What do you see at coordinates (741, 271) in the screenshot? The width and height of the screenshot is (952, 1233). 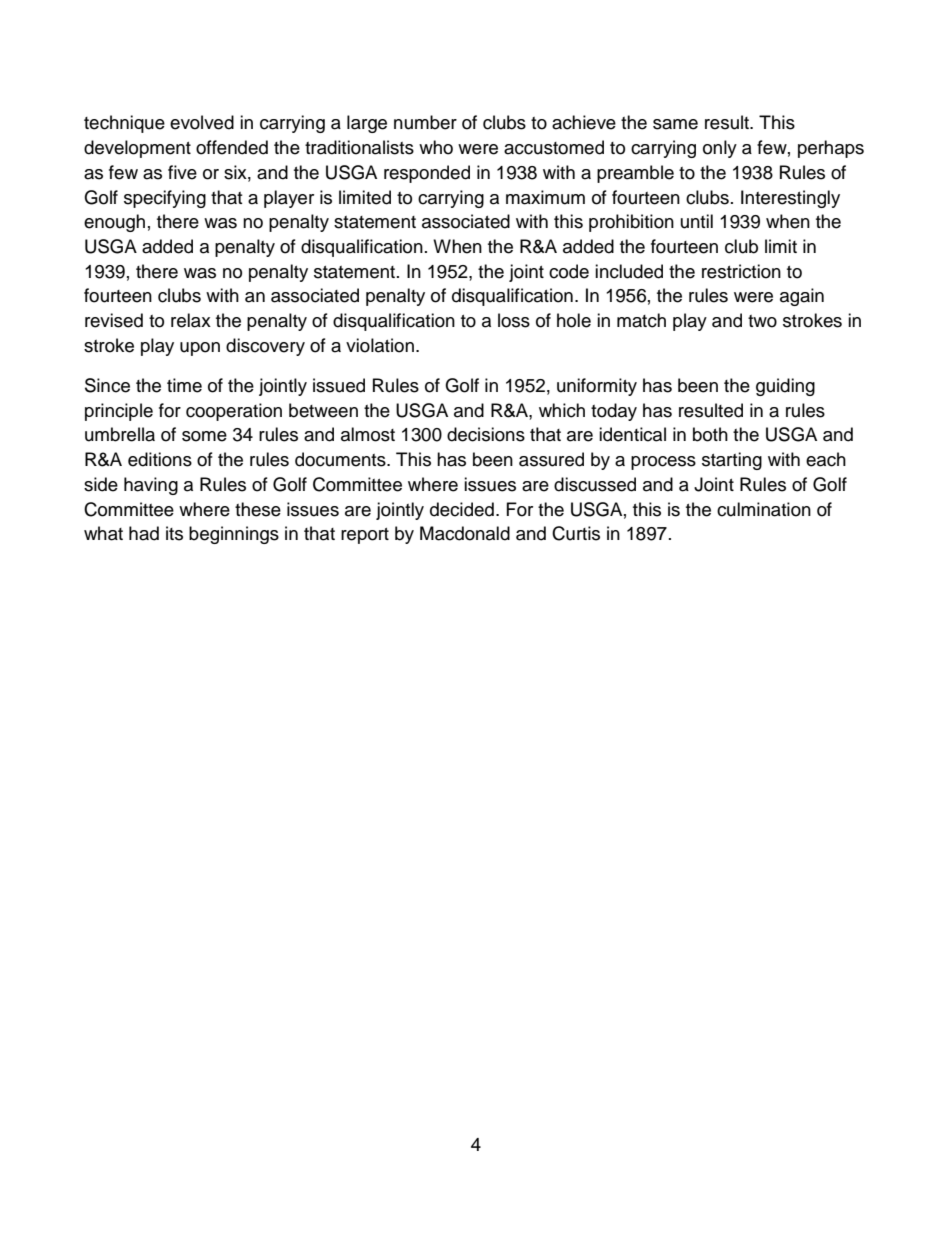 I see `restriction` at bounding box center [741, 271].
